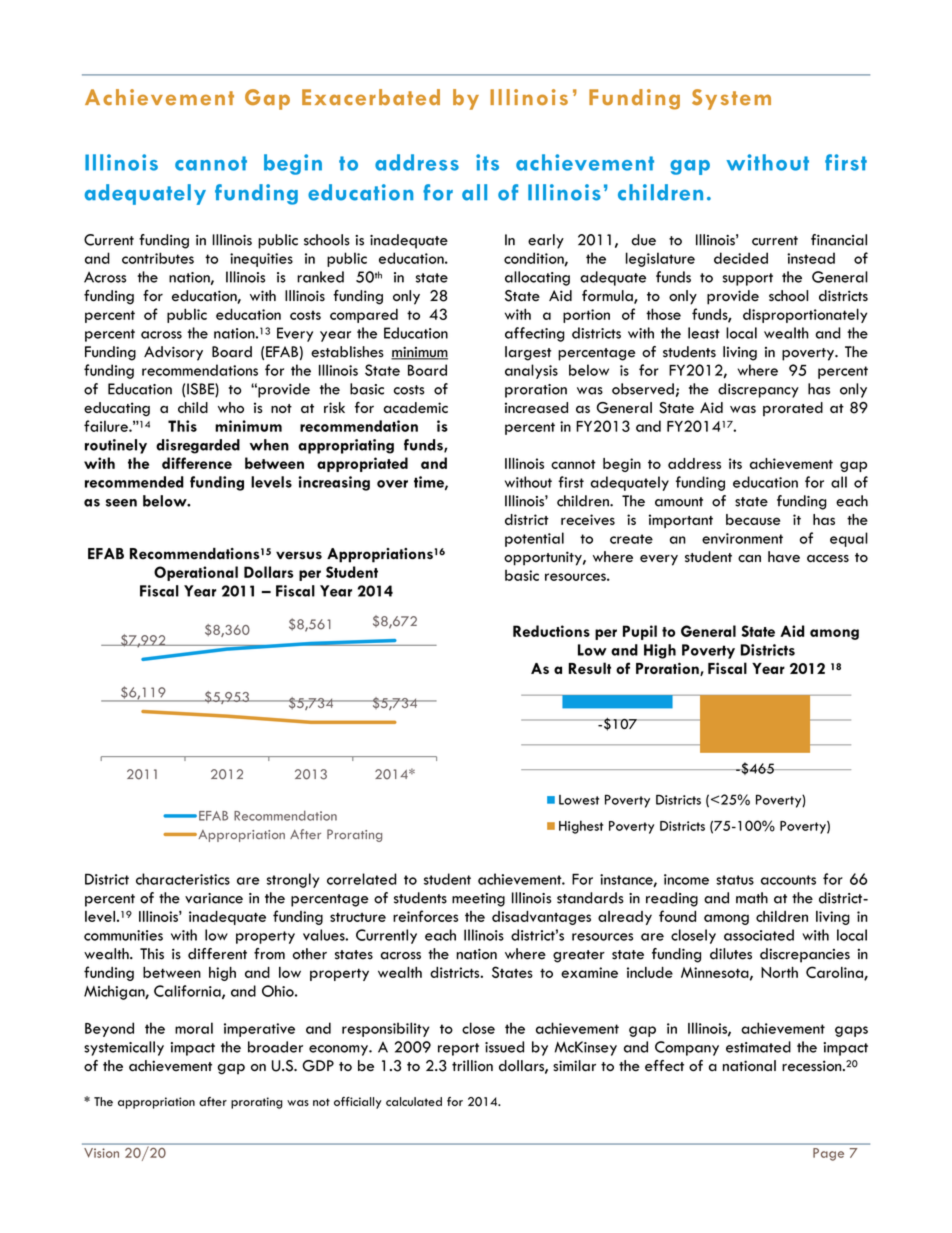 The width and height of the screenshot is (952, 1233). I want to click on characteristics, so click(183, 879).
